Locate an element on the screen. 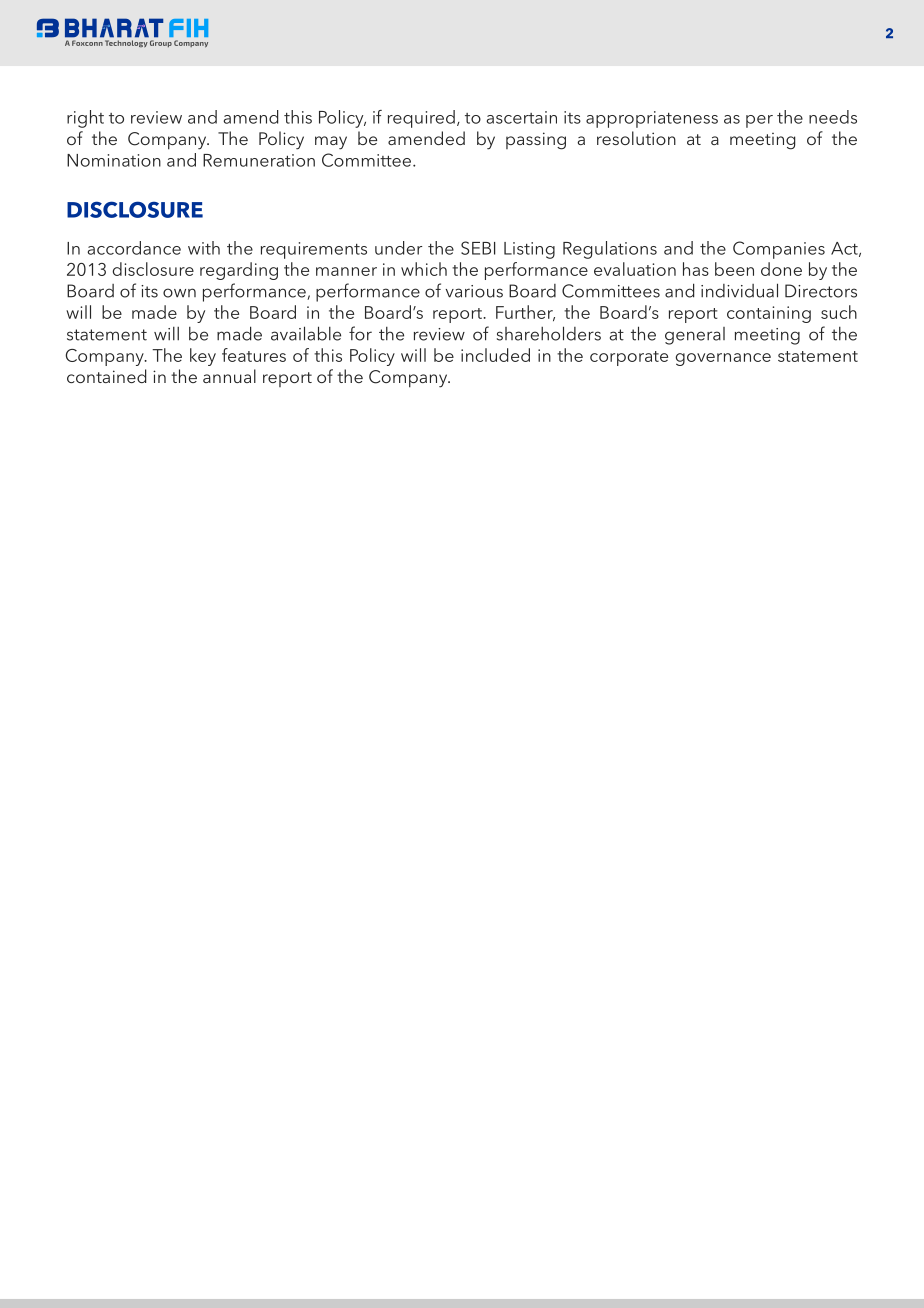 Image resolution: width=924 pixels, height=1308 pixels. available is located at coordinates (306, 333).
